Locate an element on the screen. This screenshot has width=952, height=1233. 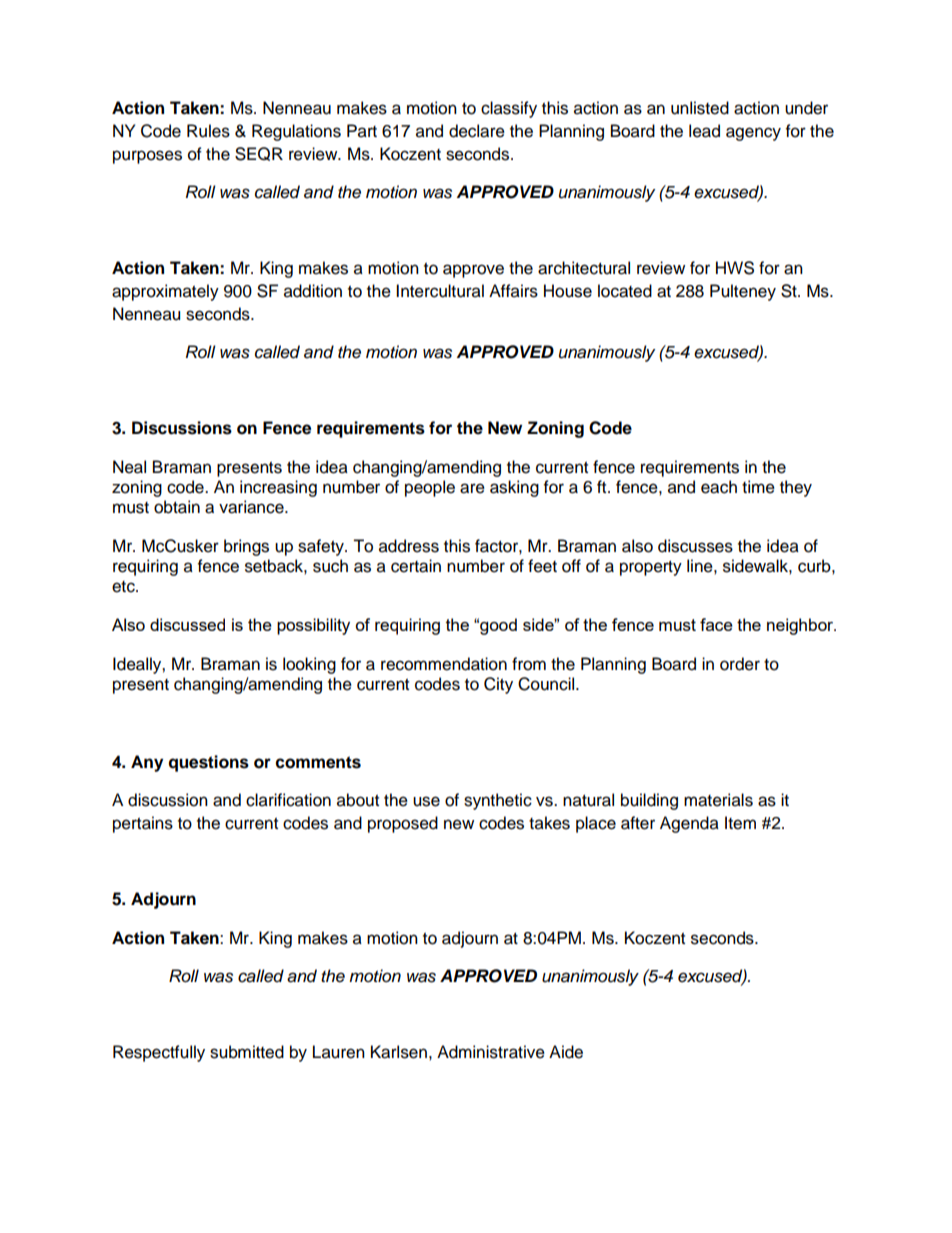
discusses is located at coordinates (695, 546).
